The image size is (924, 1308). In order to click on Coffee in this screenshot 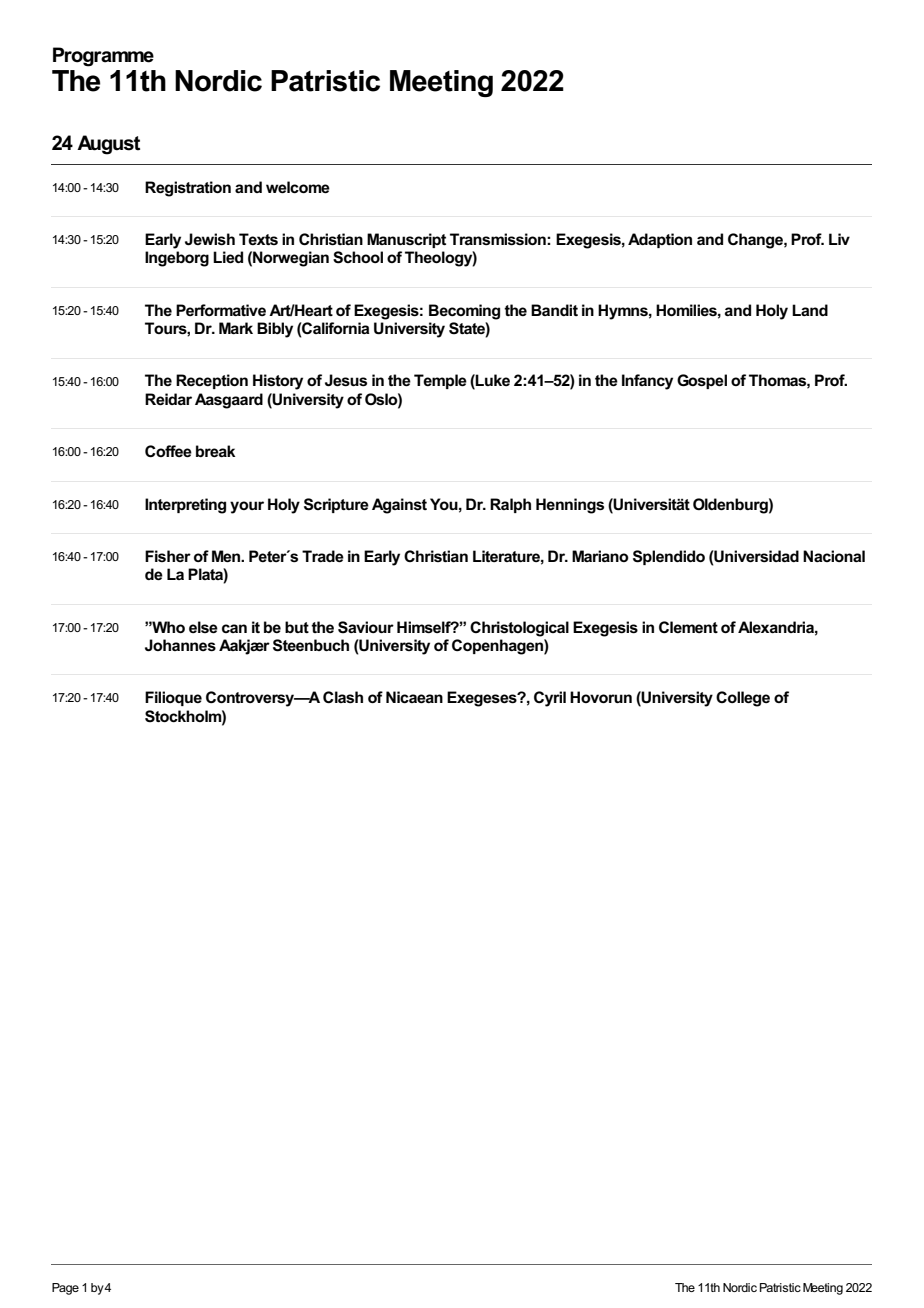, I will do `click(168, 451)`.
